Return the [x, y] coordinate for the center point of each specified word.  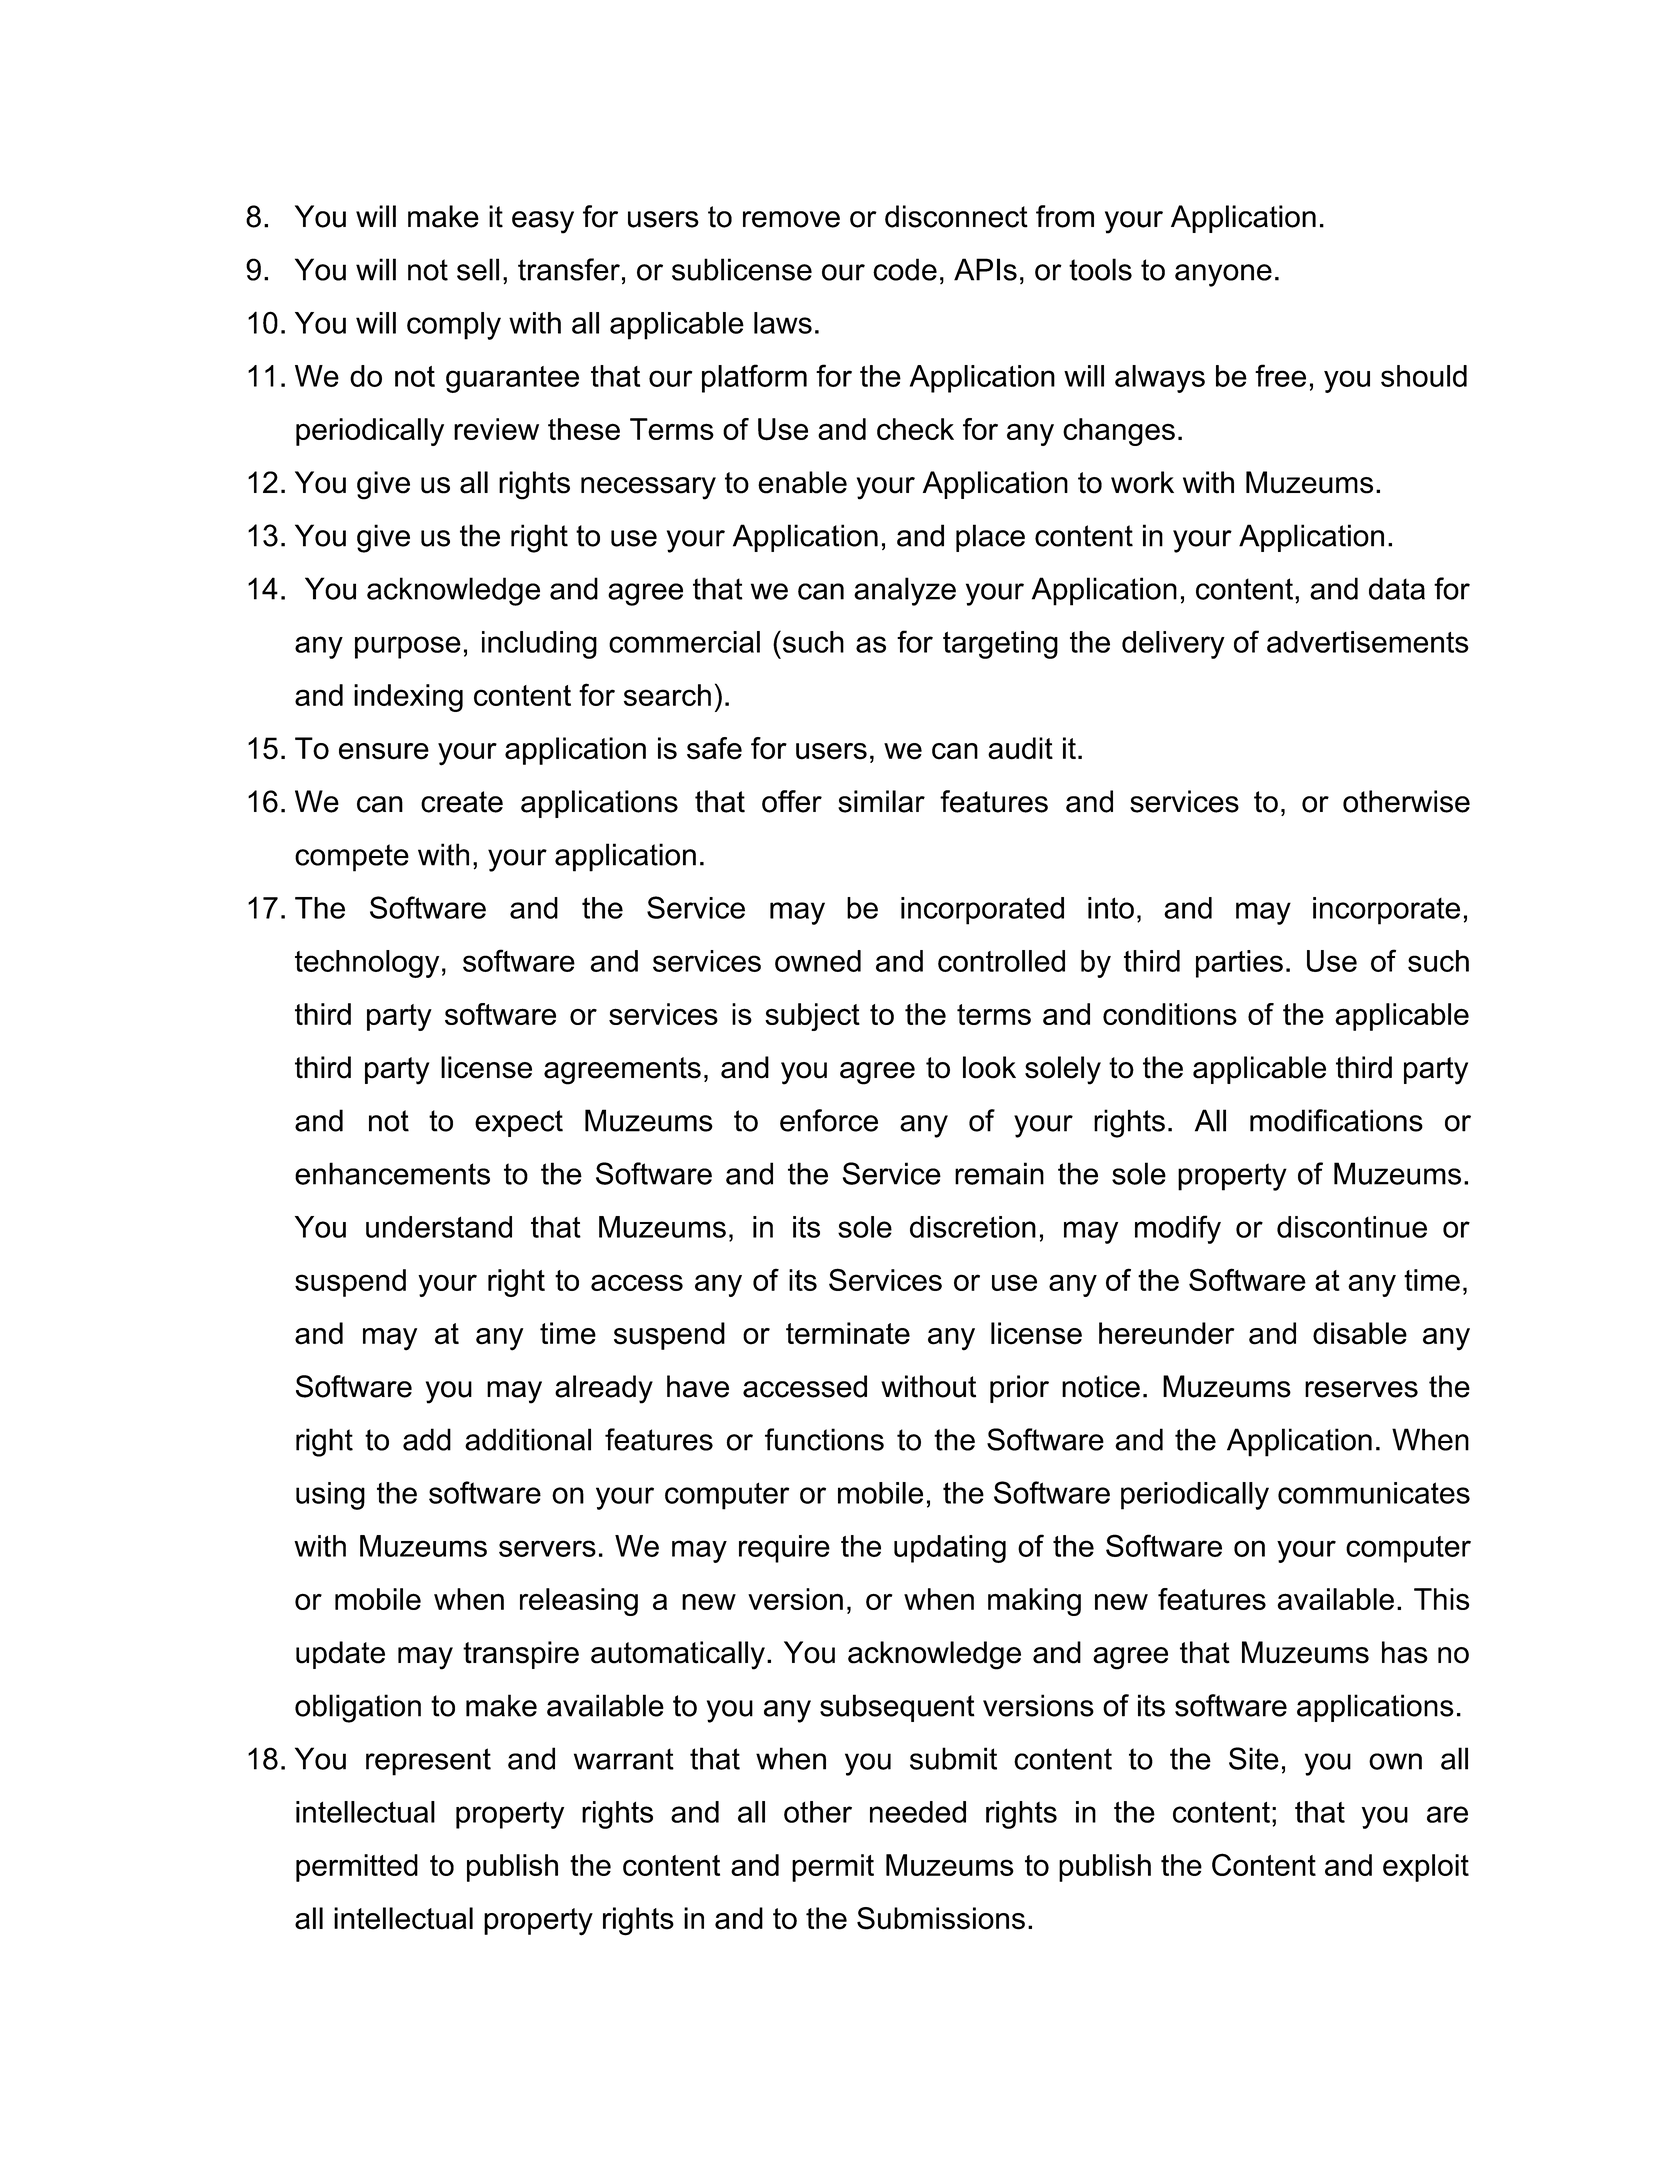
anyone [1223, 275]
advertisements [1368, 642]
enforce [829, 1120]
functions [824, 1439]
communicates [1374, 1493]
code [905, 269]
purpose [408, 647]
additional [528, 1439]
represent [428, 1762]
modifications [1336, 1120]
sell [478, 269]
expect [519, 1123]
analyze [905, 591]
